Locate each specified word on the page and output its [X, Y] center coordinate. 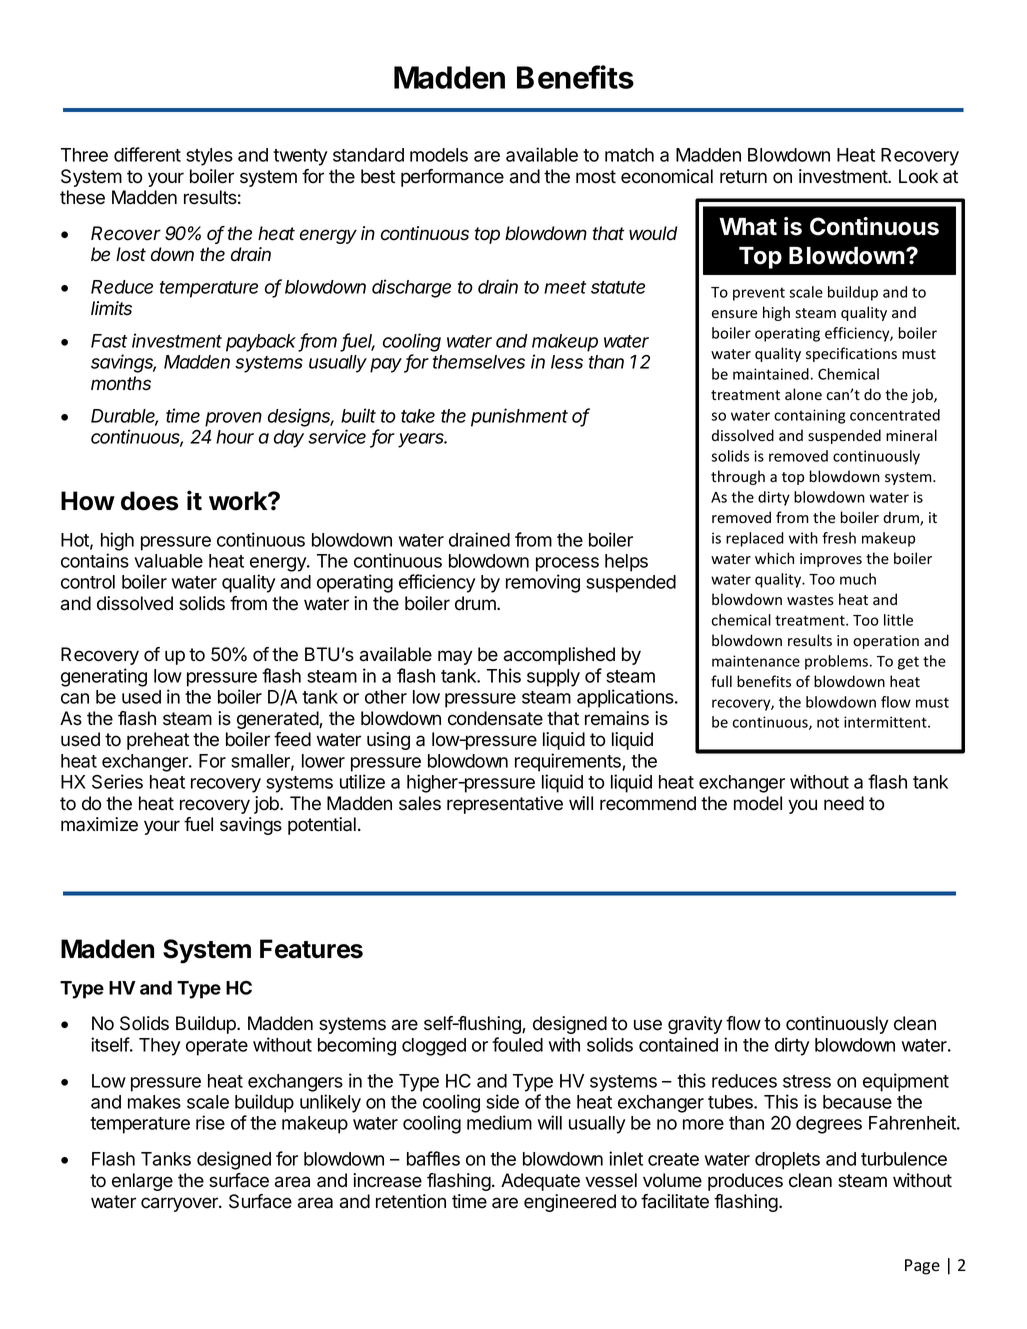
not [828, 722]
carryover [180, 1204]
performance [452, 178]
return [743, 177]
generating [104, 677]
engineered [570, 1203]
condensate [495, 718]
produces [745, 1182]
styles [209, 157]
